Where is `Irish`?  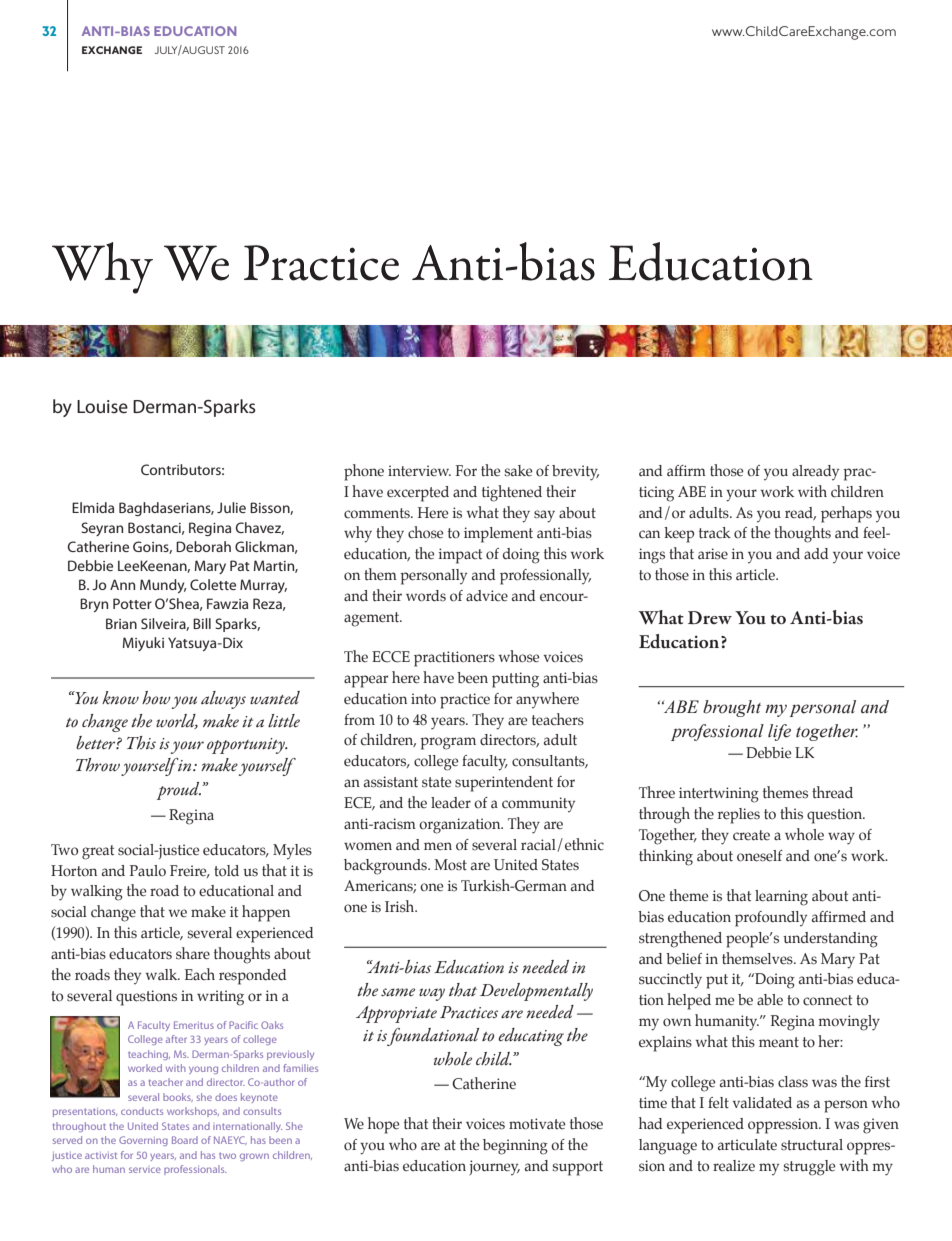 Irish is located at coordinates (401, 906).
